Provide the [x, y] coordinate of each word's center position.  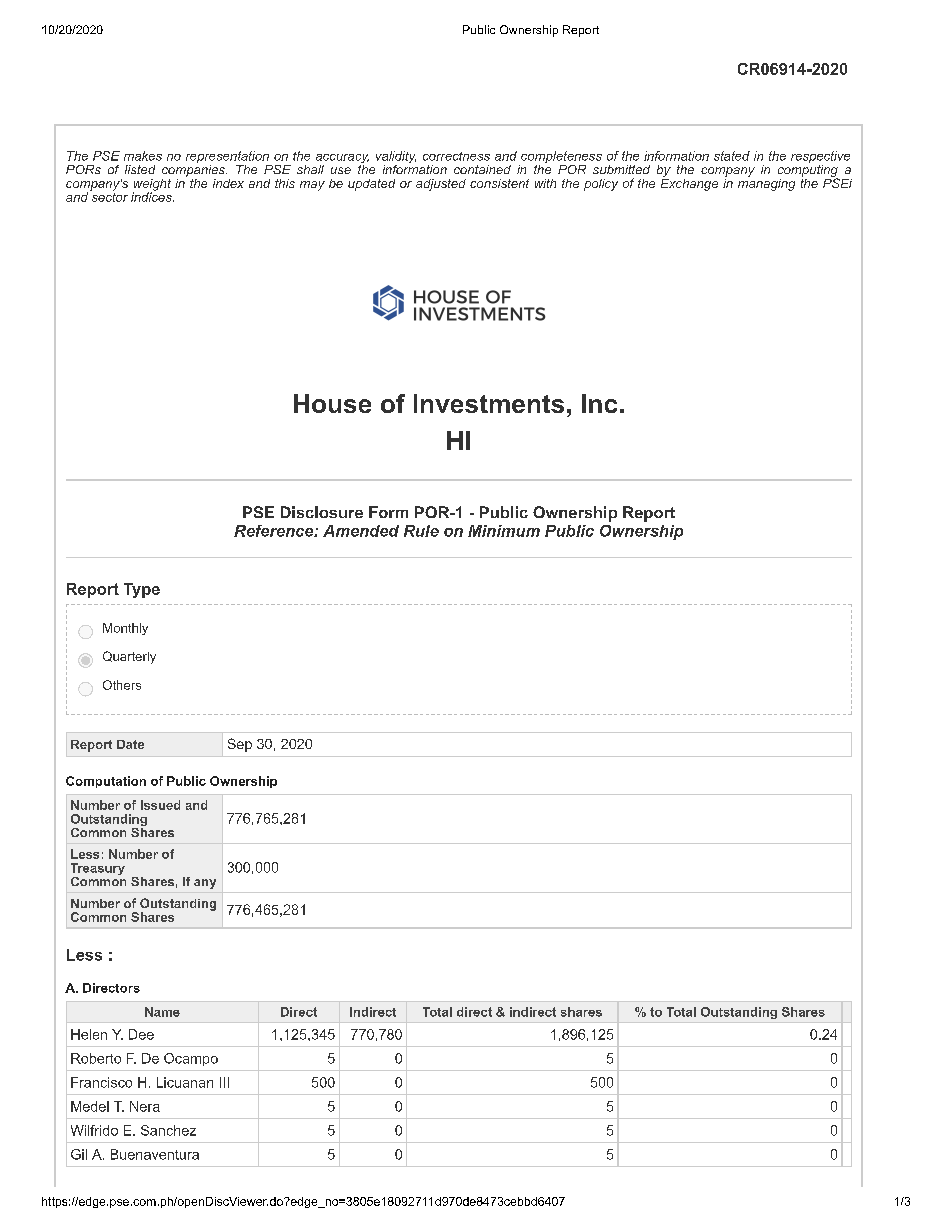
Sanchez [168, 1130]
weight [152, 186]
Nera [145, 1106]
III [224, 1082]
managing [766, 183]
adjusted [441, 185]
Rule [421, 531]
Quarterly [129, 657]
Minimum [504, 531]
